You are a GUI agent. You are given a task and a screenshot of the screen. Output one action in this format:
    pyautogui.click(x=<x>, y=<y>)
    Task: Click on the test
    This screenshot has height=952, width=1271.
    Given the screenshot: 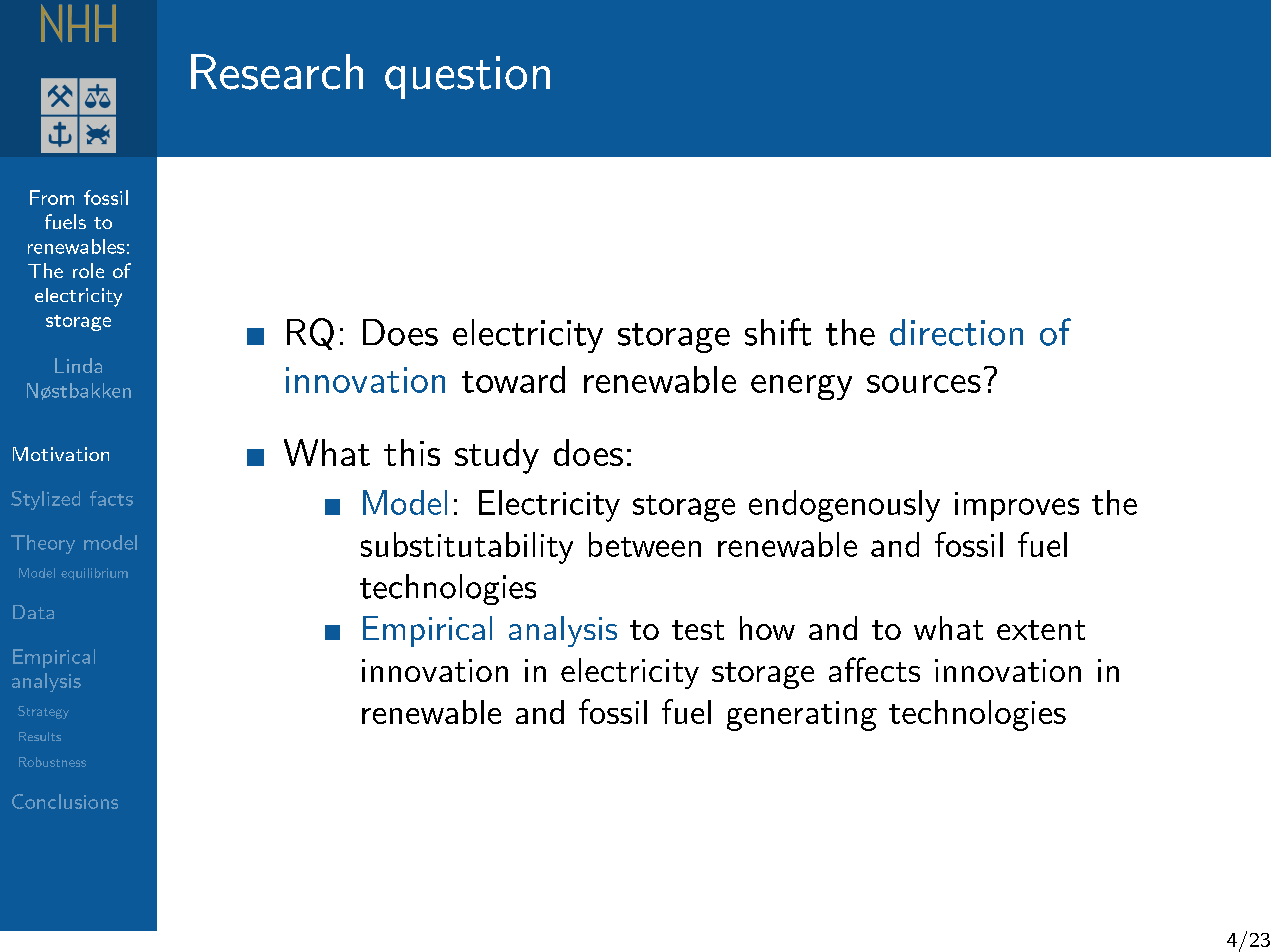 What is the action you would take?
    pyautogui.click(x=698, y=630)
